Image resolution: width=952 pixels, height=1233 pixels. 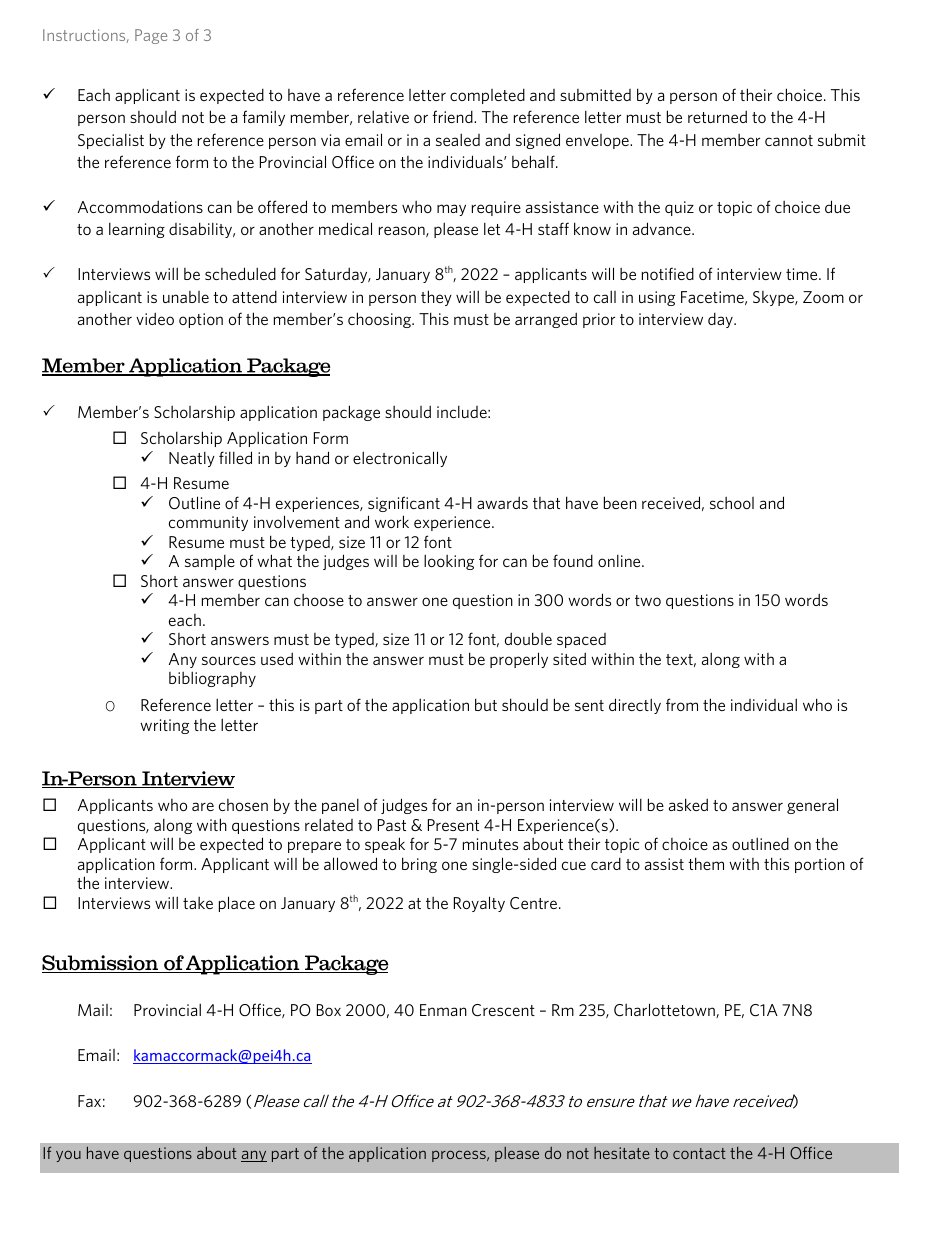 What do you see at coordinates (198, 902) in the screenshot?
I see `take` at bounding box center [198, 902].
